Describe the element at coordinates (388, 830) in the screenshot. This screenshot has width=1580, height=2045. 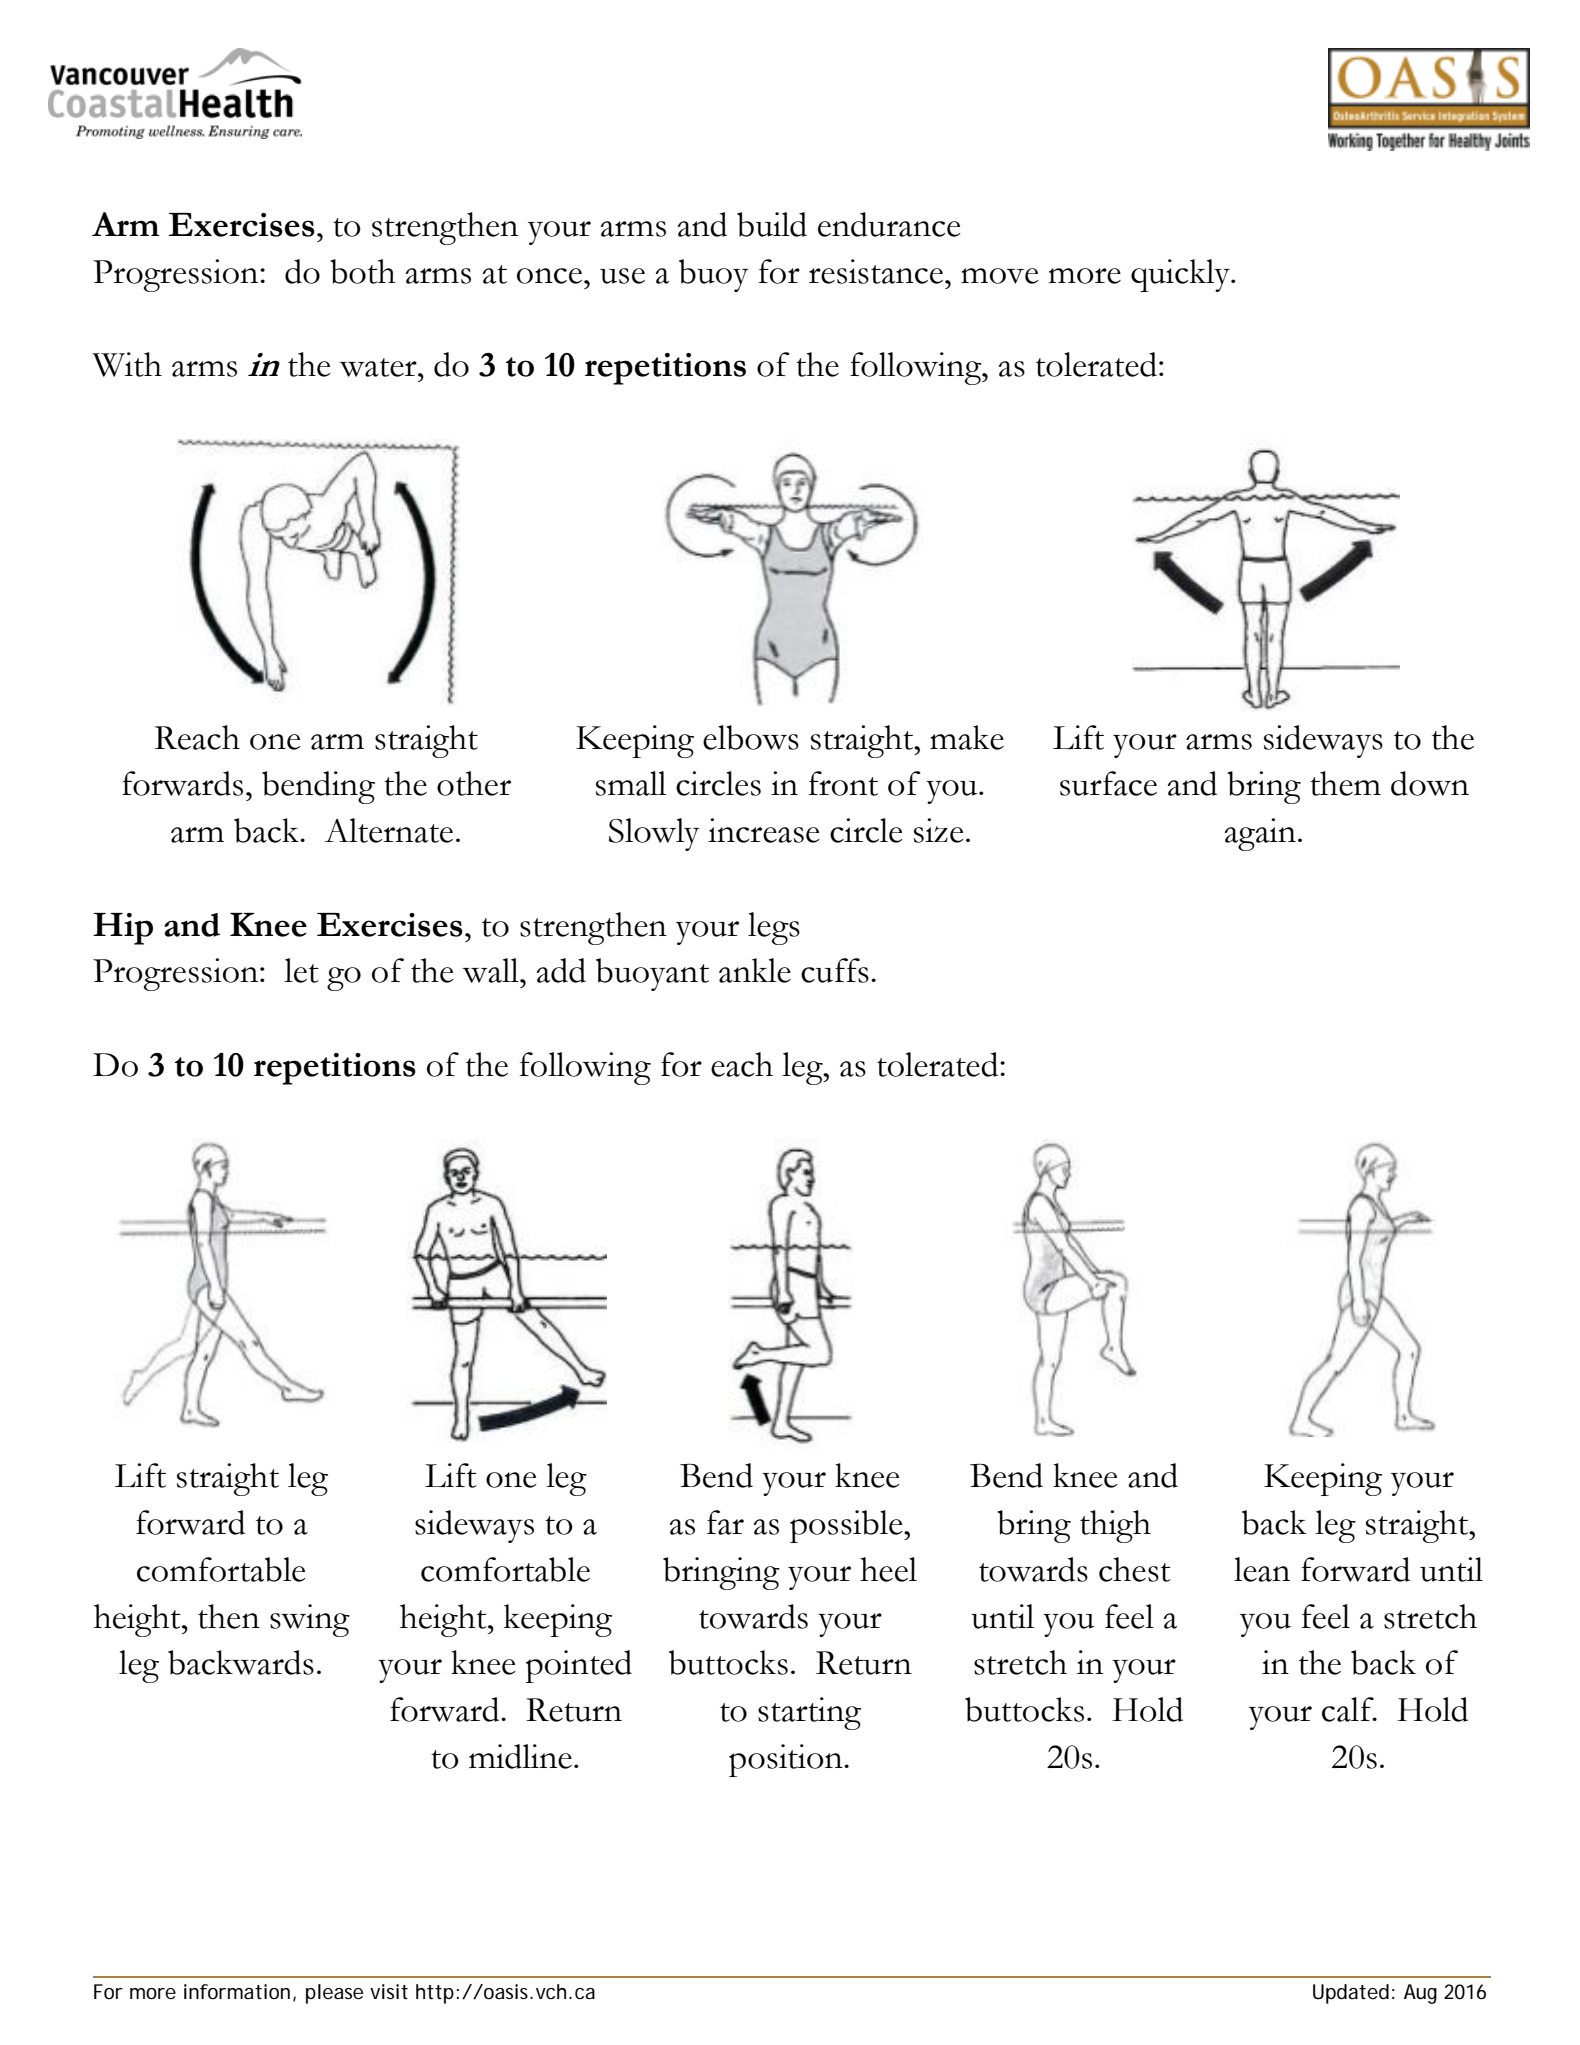
I see `Alternate` at that location.
